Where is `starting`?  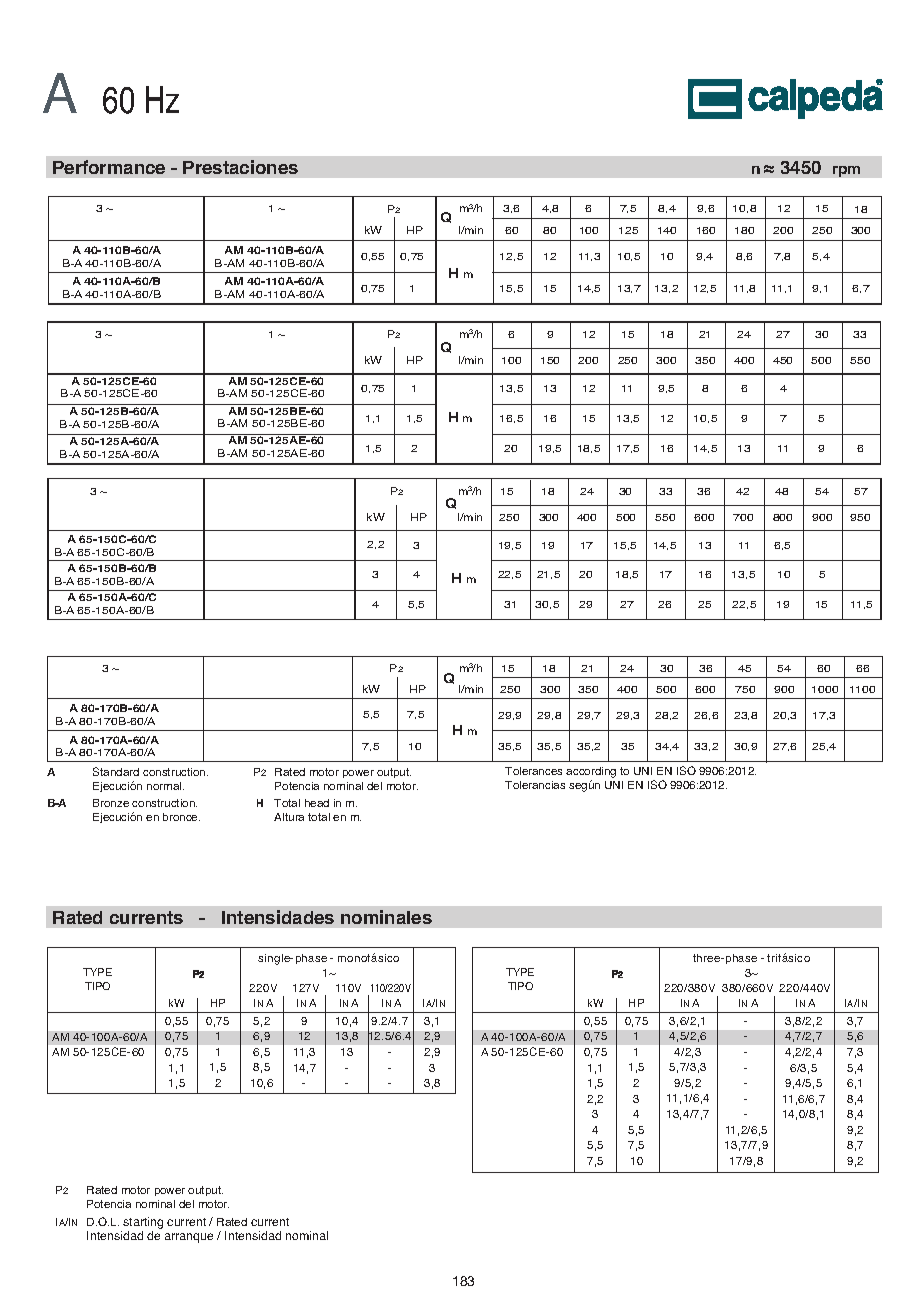
starting is located at coordinates (143, 1224).
